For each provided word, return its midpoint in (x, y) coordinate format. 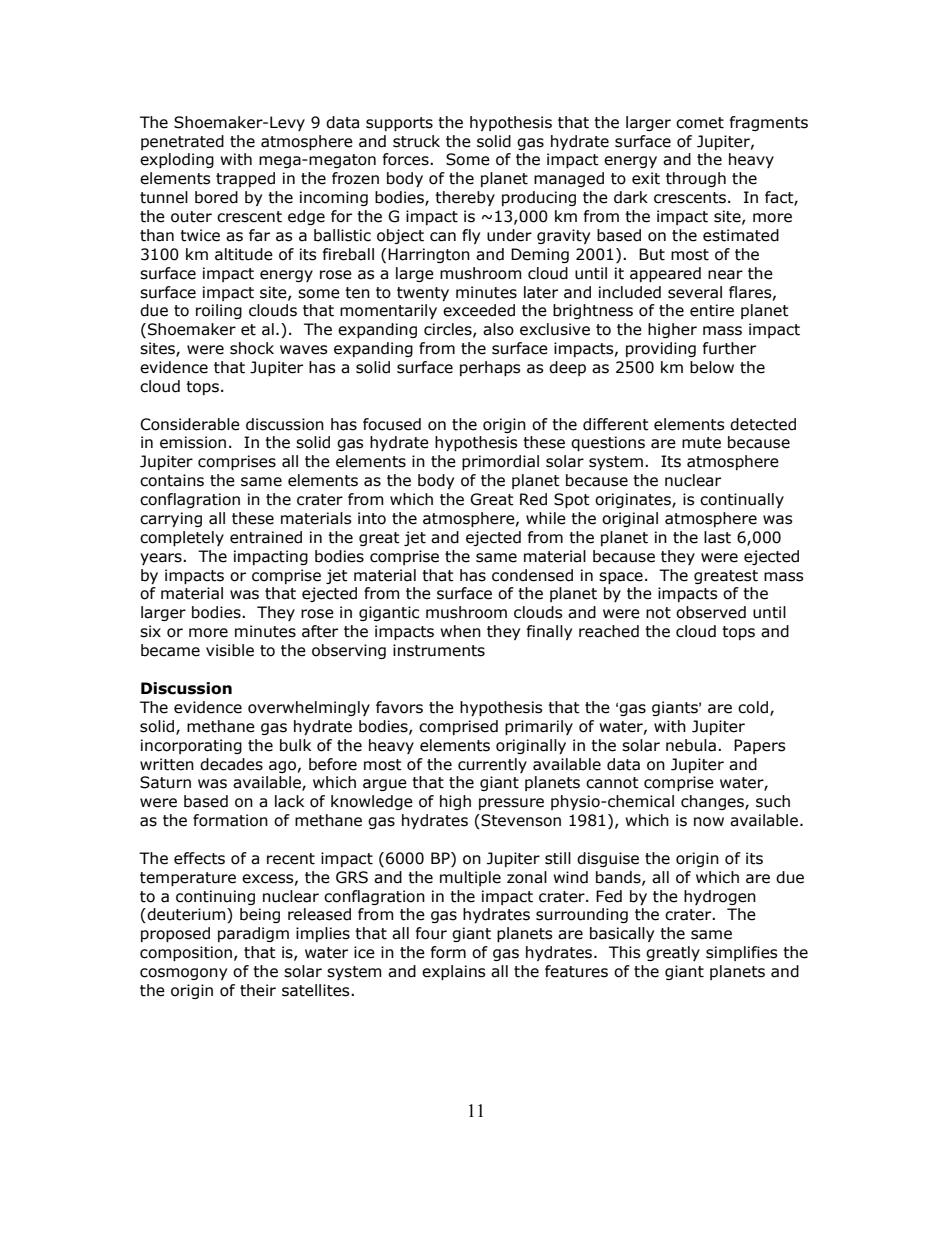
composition (186, 953)
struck (416, 141)
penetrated (182, 142)
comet (700, 123)
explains (454, 972)
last (717, 537)
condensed (532, 575)
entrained (266, 537)
